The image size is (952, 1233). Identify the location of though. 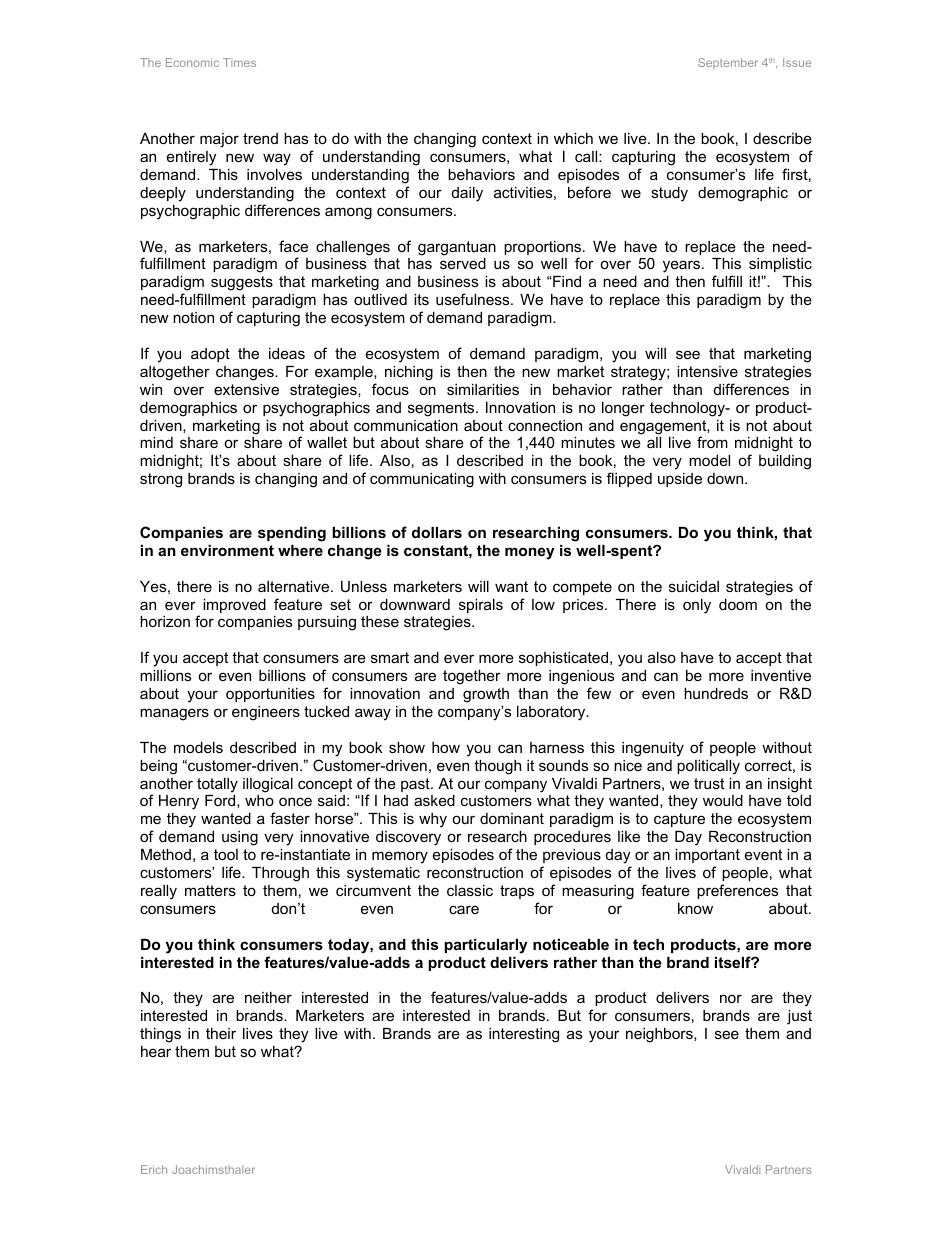
(497, 767).
